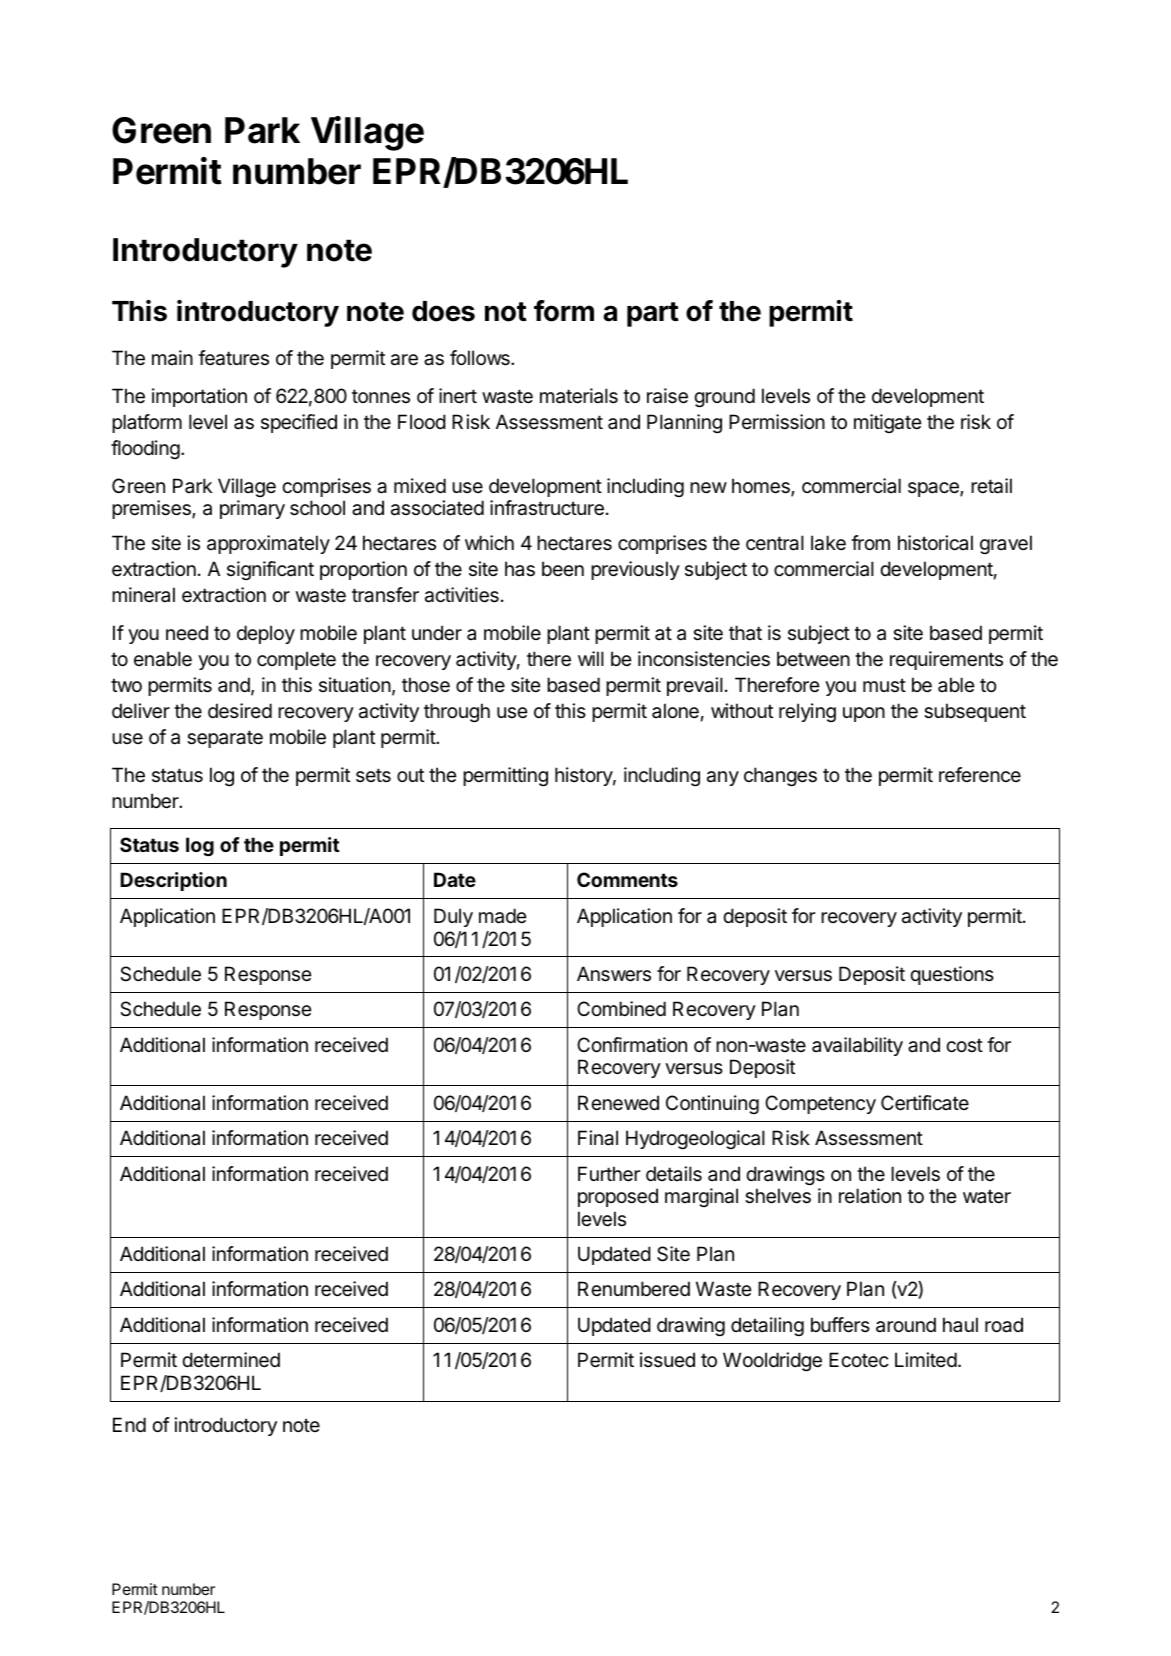  Describe the element at coordinates (231, 1360) in the page. I see `determined` at that location.
